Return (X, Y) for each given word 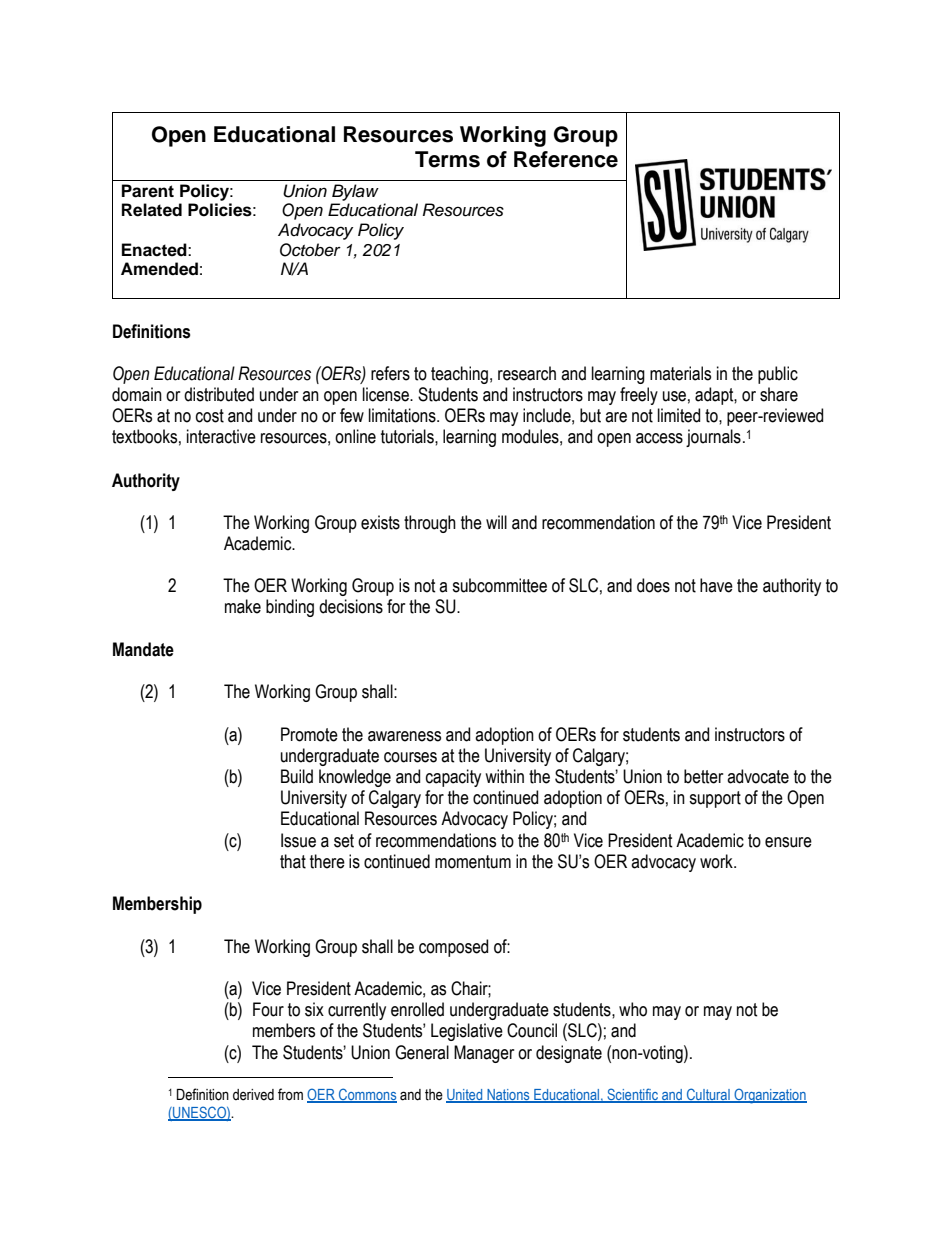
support (715, 799)
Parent (148, 191)
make (243, 606)
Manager (484, 1054)
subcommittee (499, 585)
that (293, 861)
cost (210, 416)
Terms (447, 159)
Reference (566, 159)
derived (253, 1095)
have (716, 585)
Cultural (708, 1095)
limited (679, 415)
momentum (473, 862)
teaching (459, 375)
